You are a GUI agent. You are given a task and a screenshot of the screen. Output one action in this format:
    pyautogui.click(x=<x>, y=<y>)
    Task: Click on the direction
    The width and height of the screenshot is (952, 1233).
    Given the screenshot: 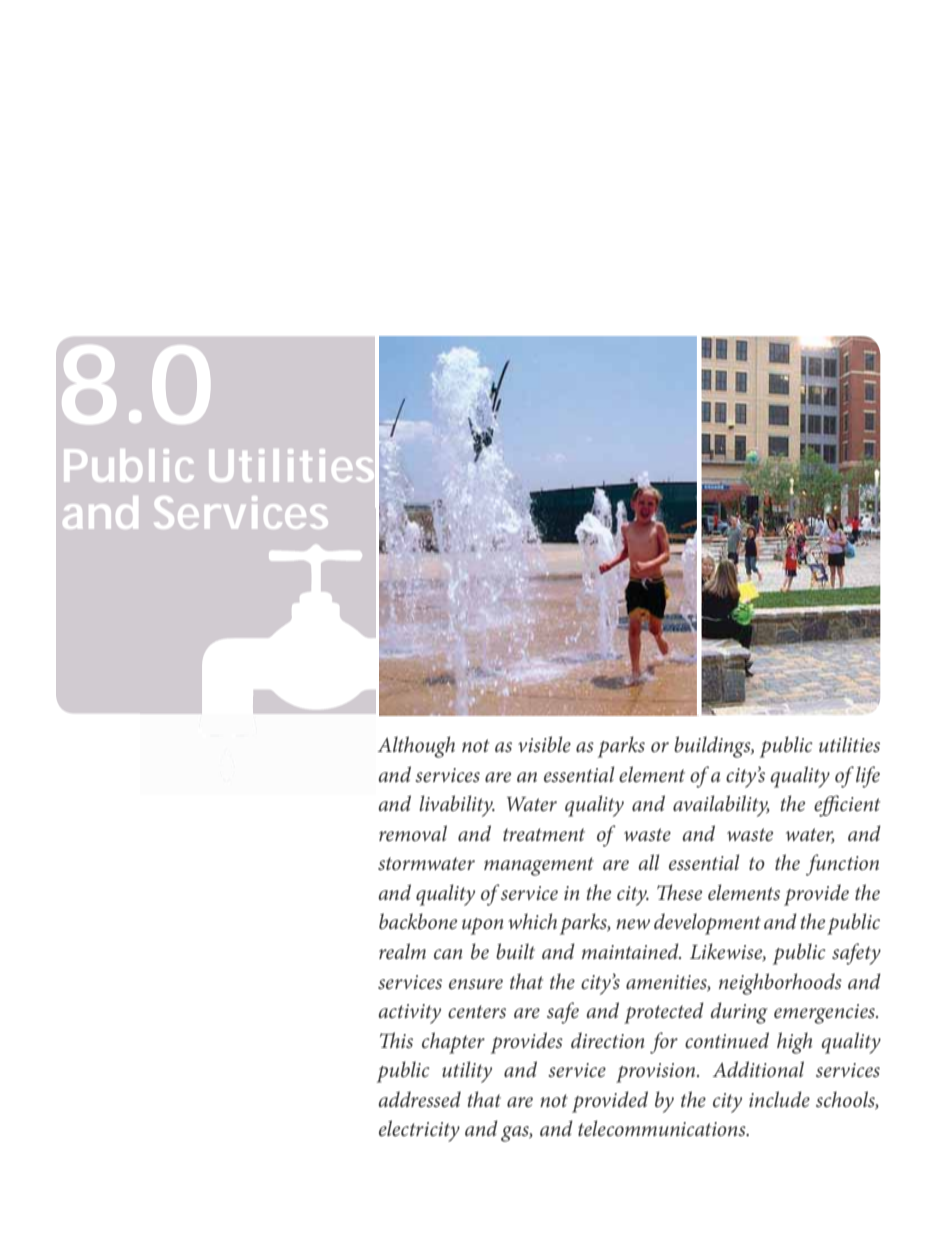 What is the action you would take?
    pyautogui.click(x=607, y=1040)
